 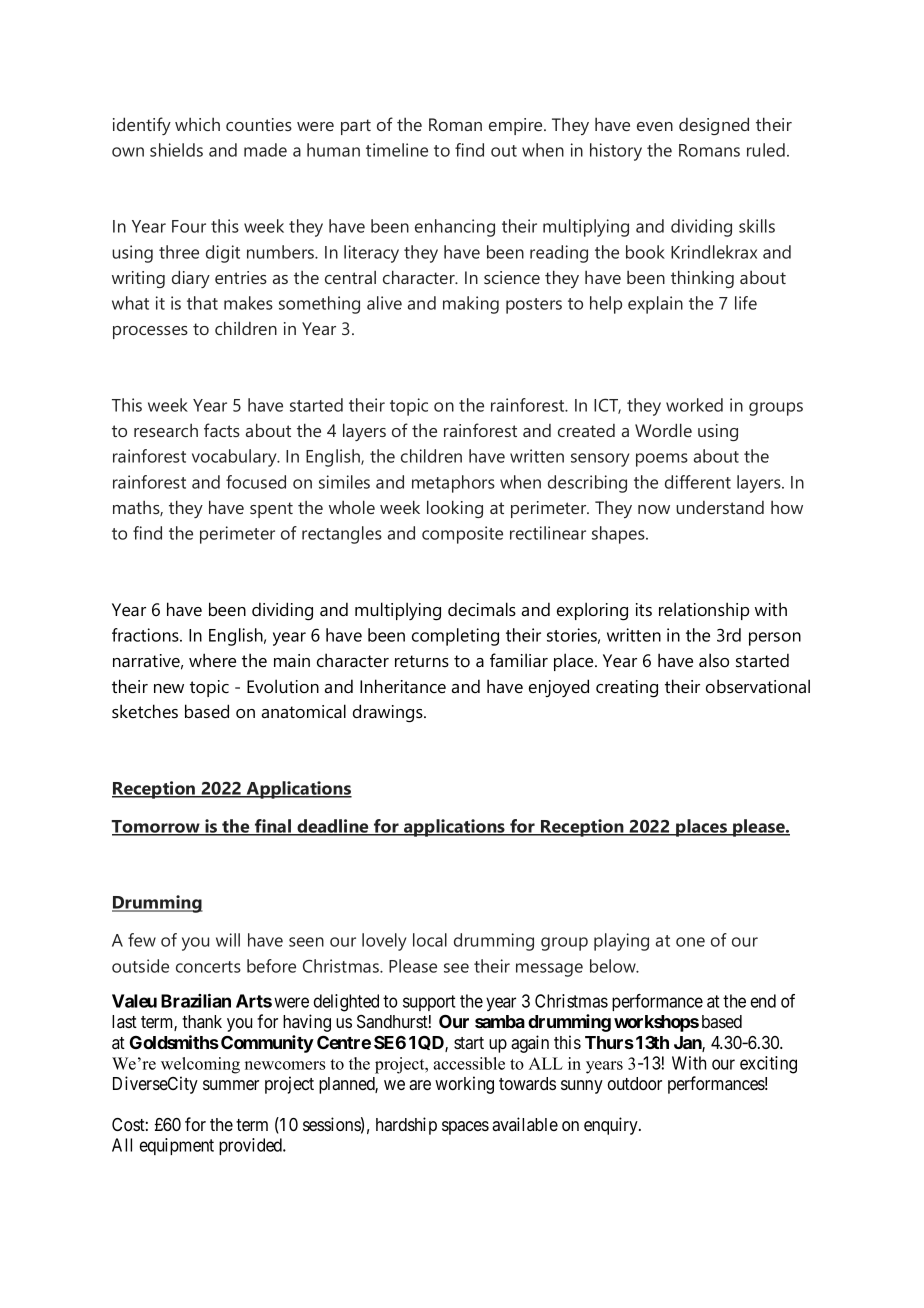 I want to click on completing, so click(x=455, y=637).
